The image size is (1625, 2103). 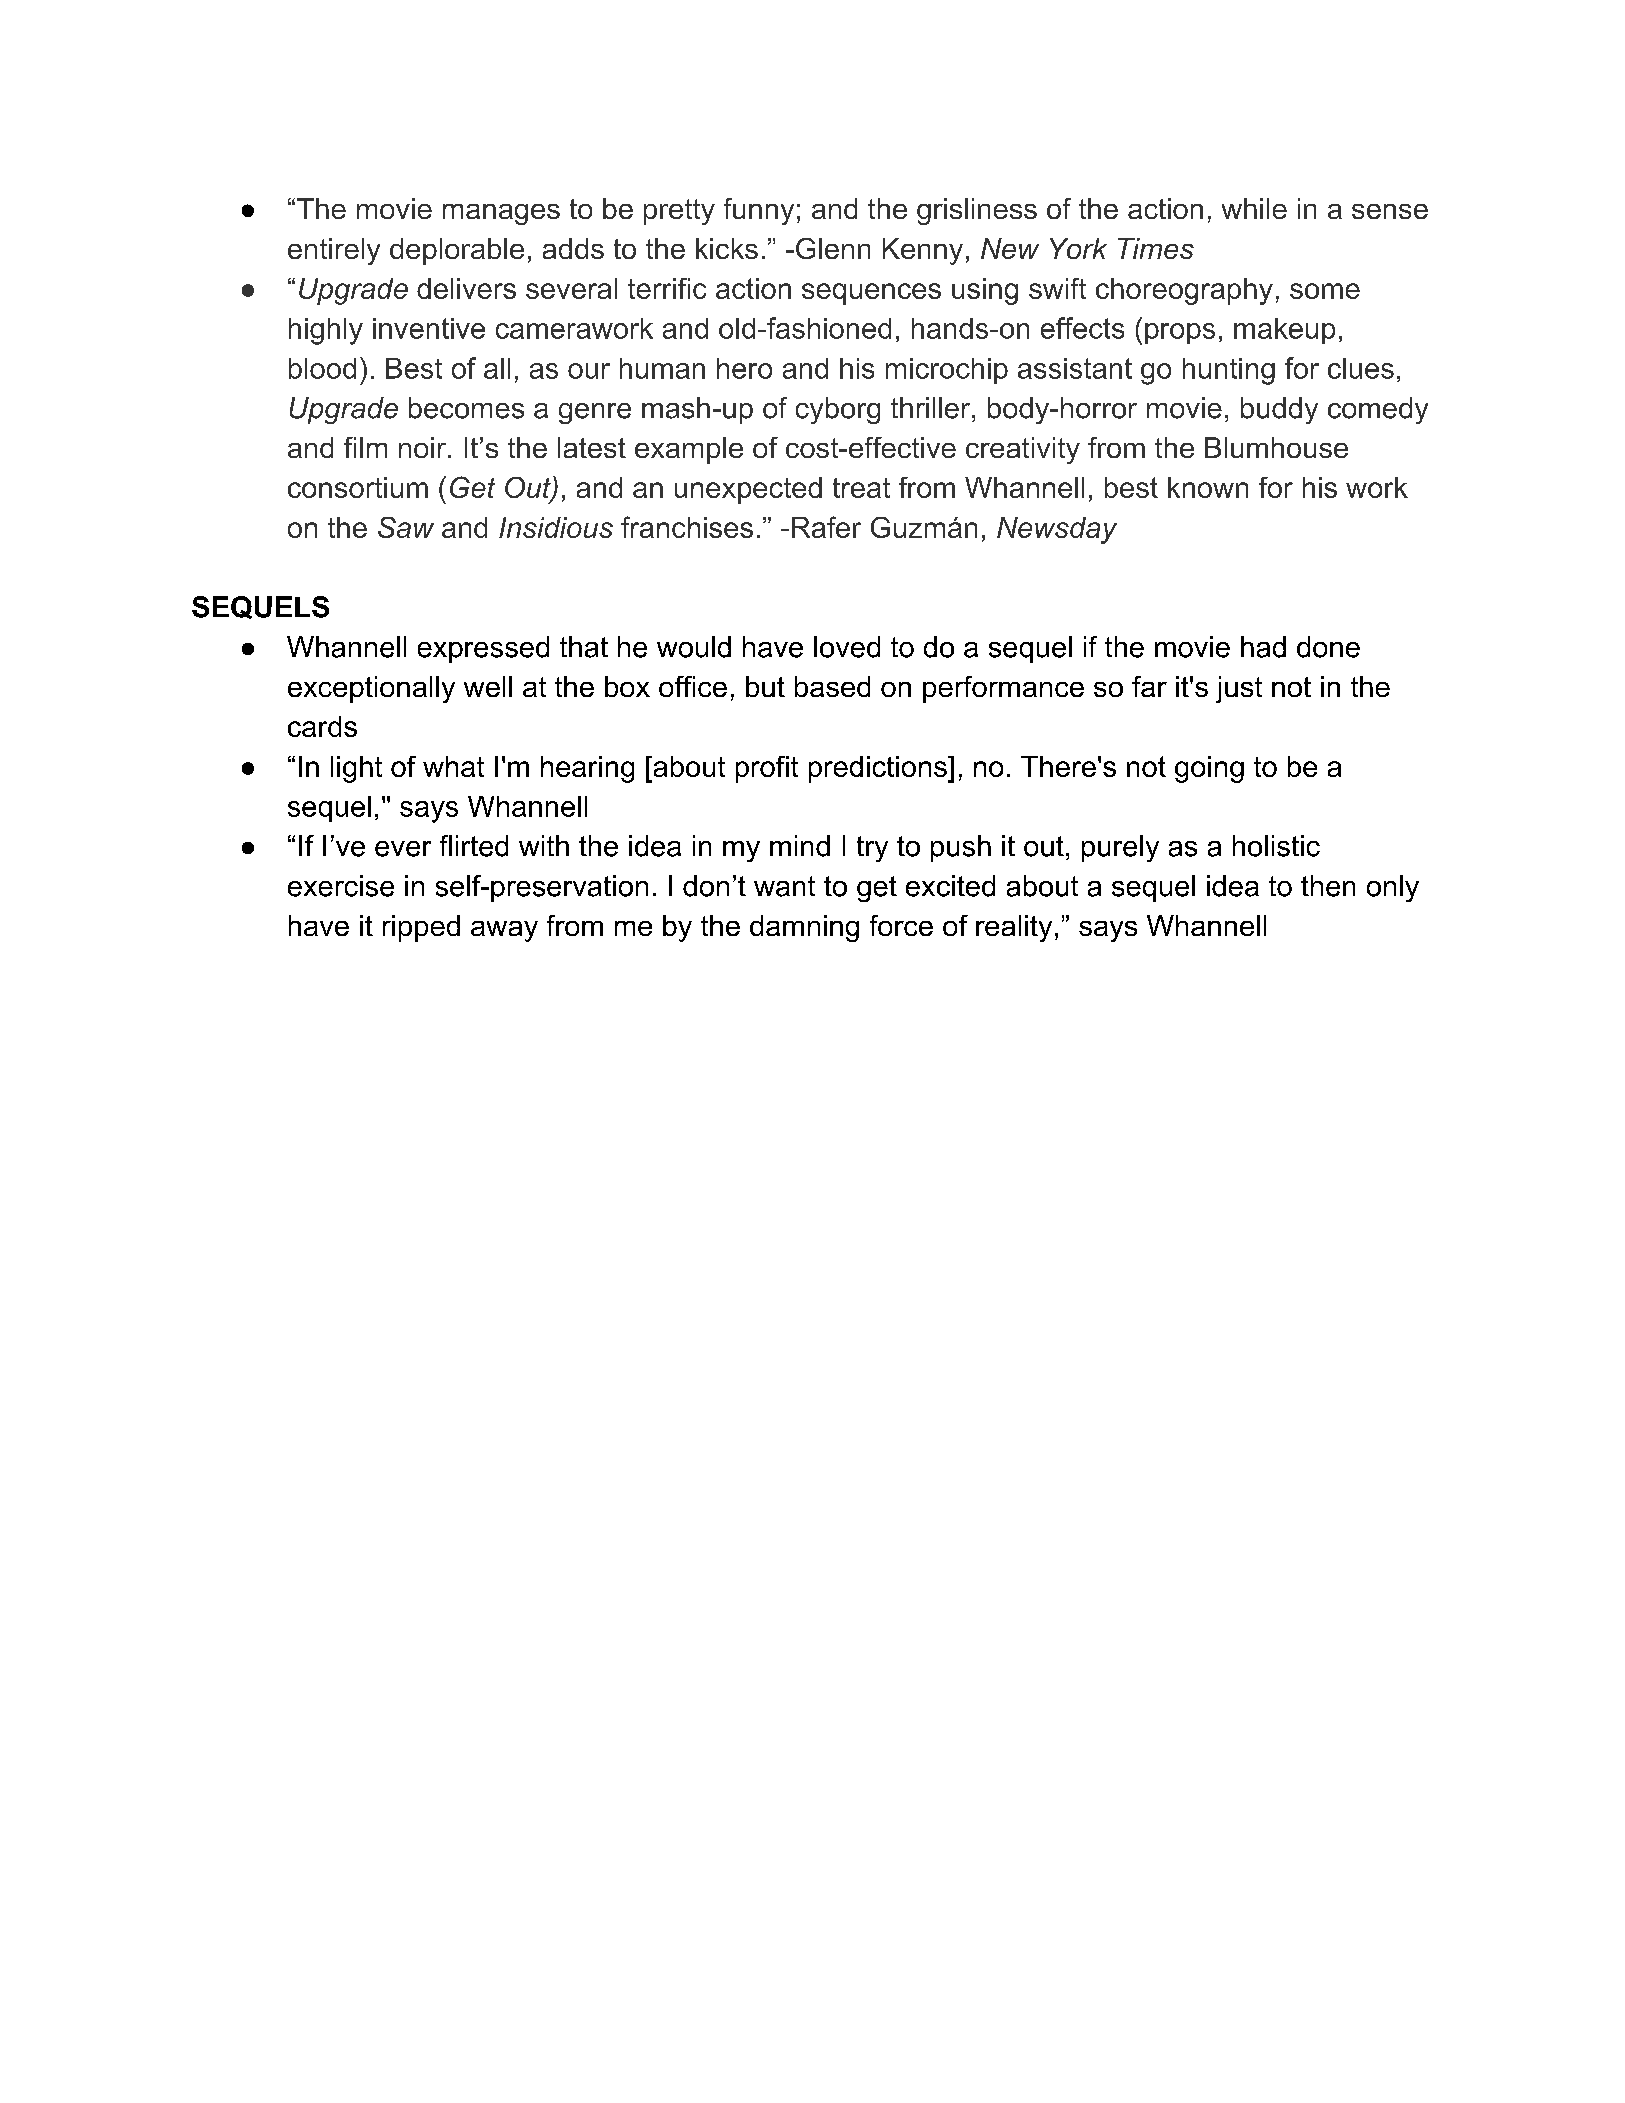 I want to click on Saw, so click(x=406, y=527).
